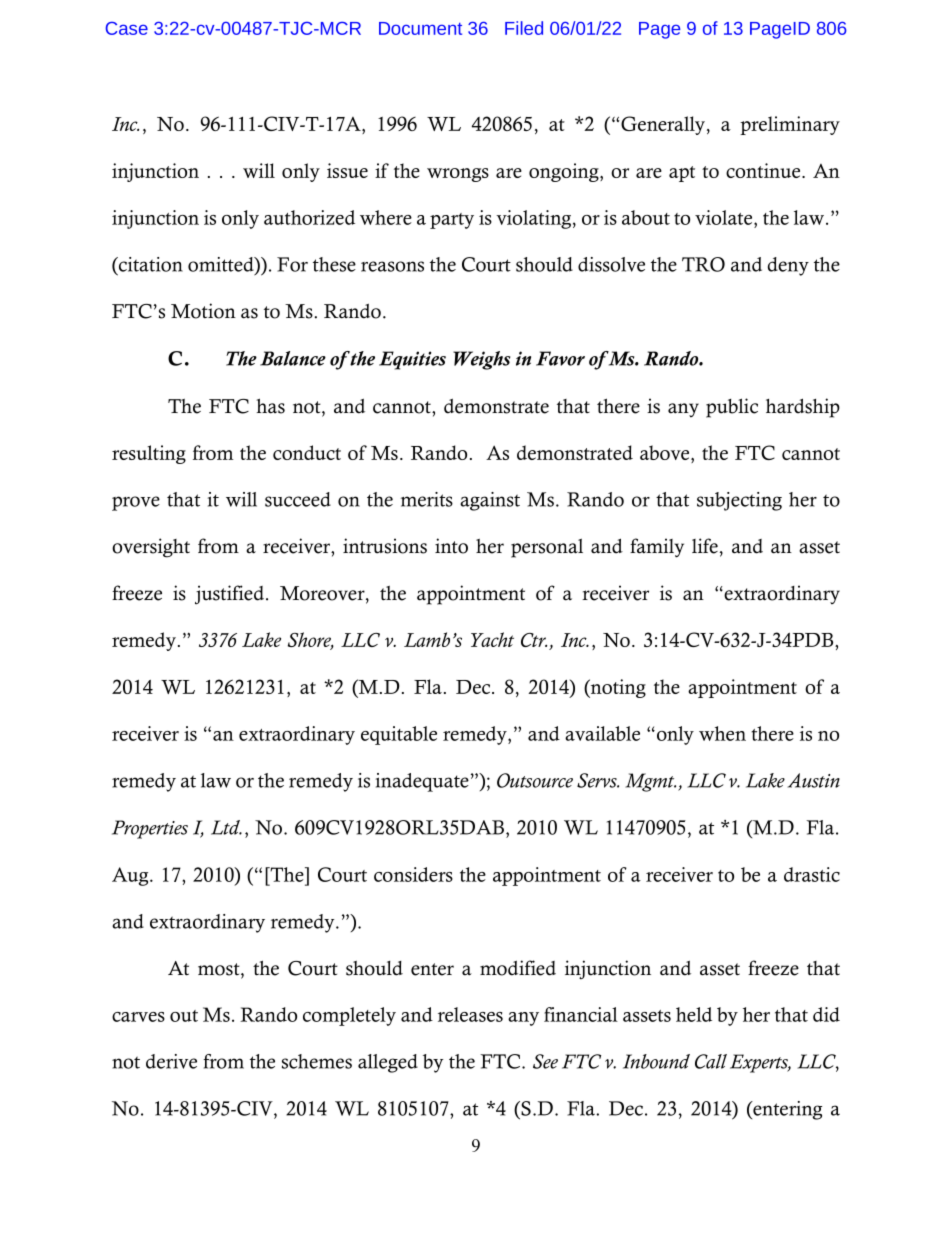 This screenshot has height=1233, width=952. Describe the element at coordinates (722, 733) in the screenshot. I see `when` at that location.
